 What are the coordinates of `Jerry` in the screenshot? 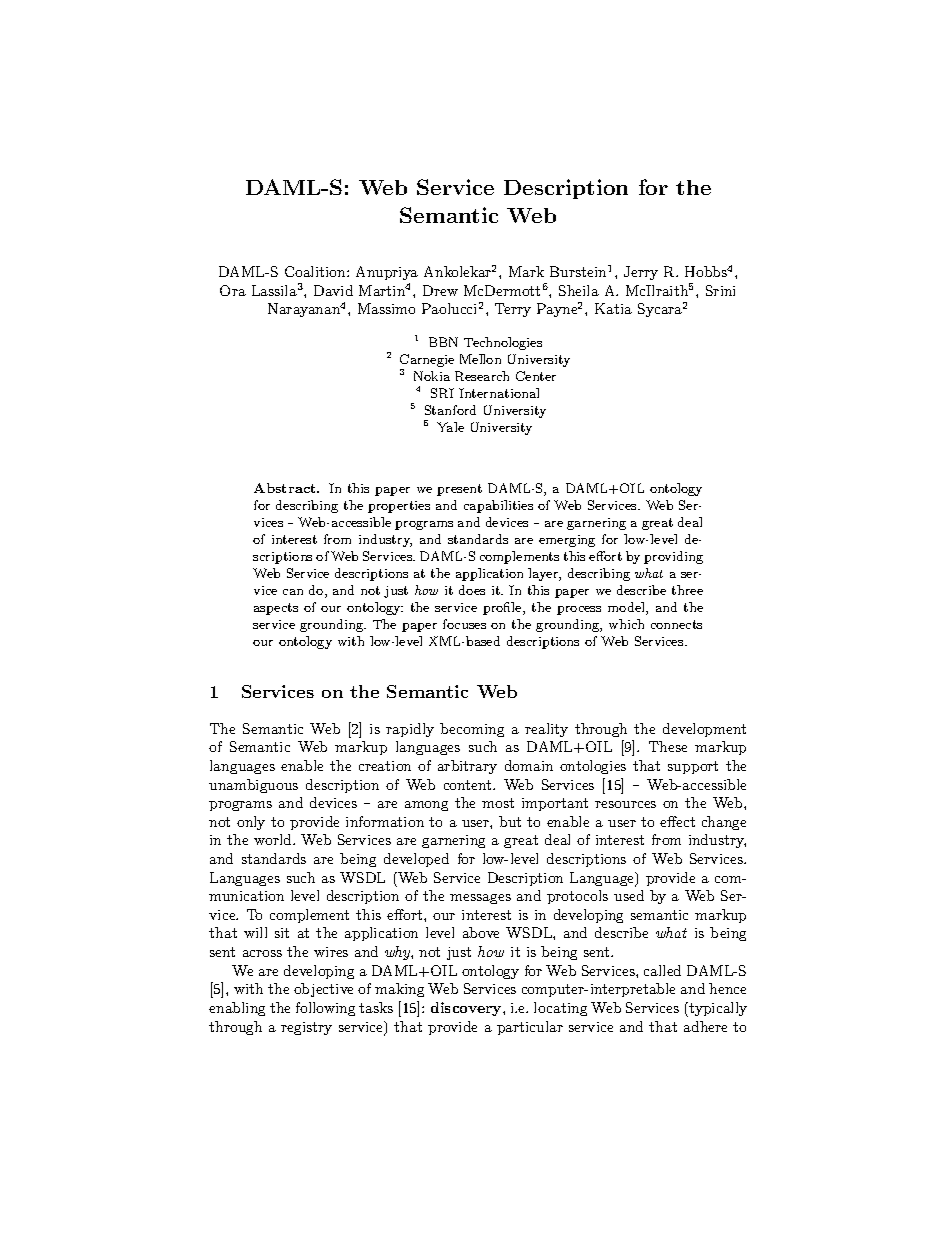 It's located at (641, 273).
